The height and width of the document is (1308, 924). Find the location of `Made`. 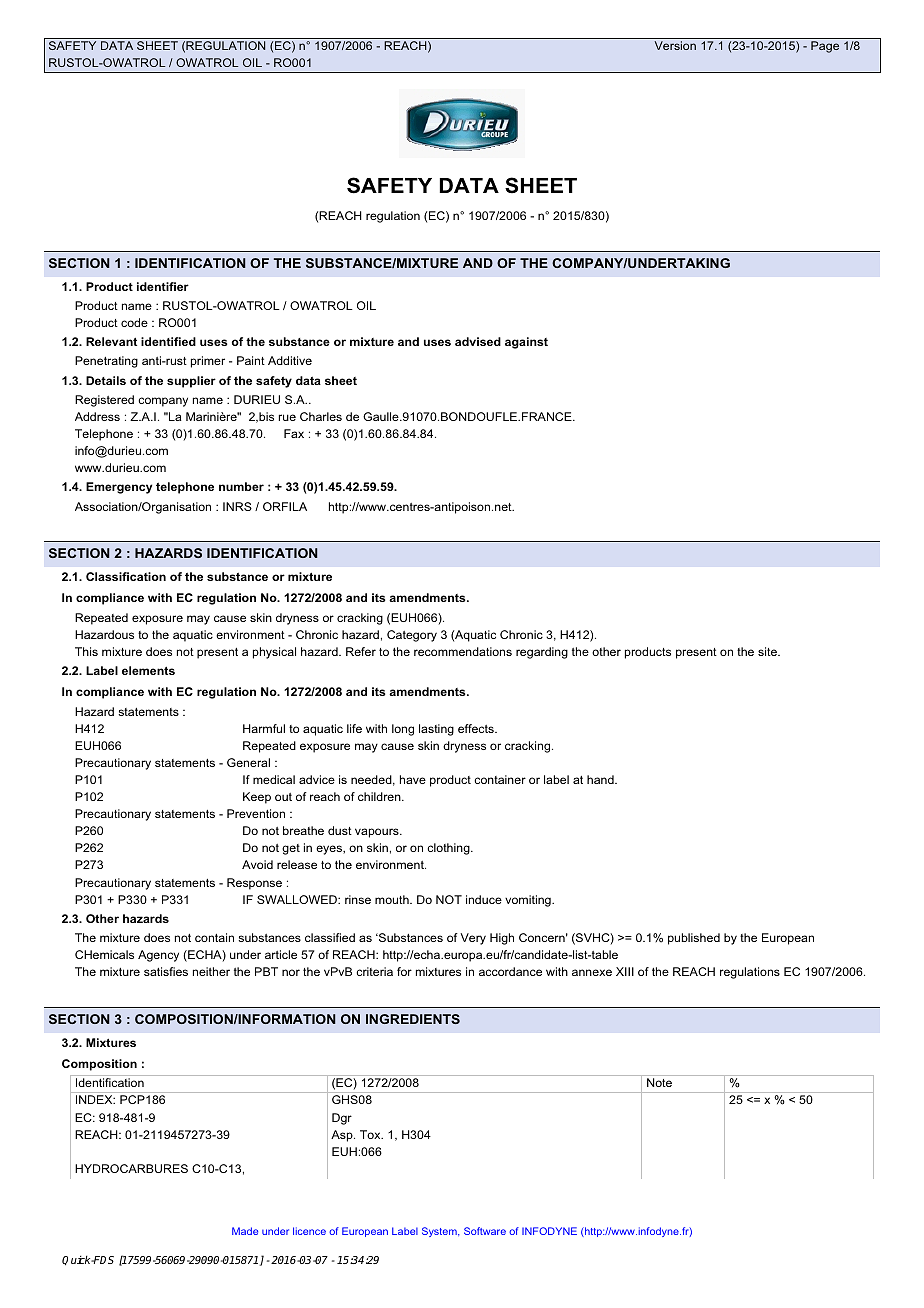

Made is located at coordinates (245, 1231).
